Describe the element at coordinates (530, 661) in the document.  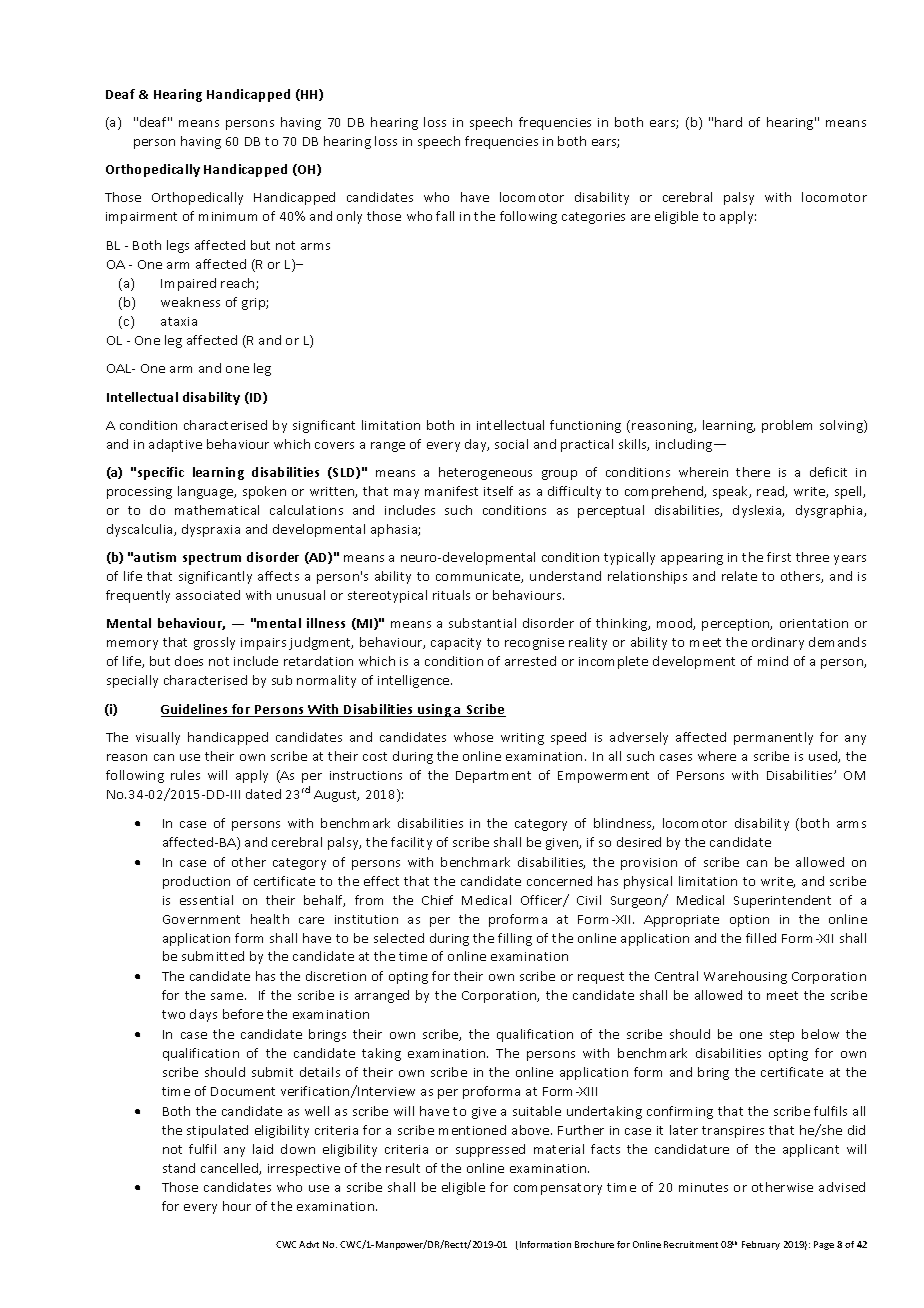
I see `arrested` at that location.
